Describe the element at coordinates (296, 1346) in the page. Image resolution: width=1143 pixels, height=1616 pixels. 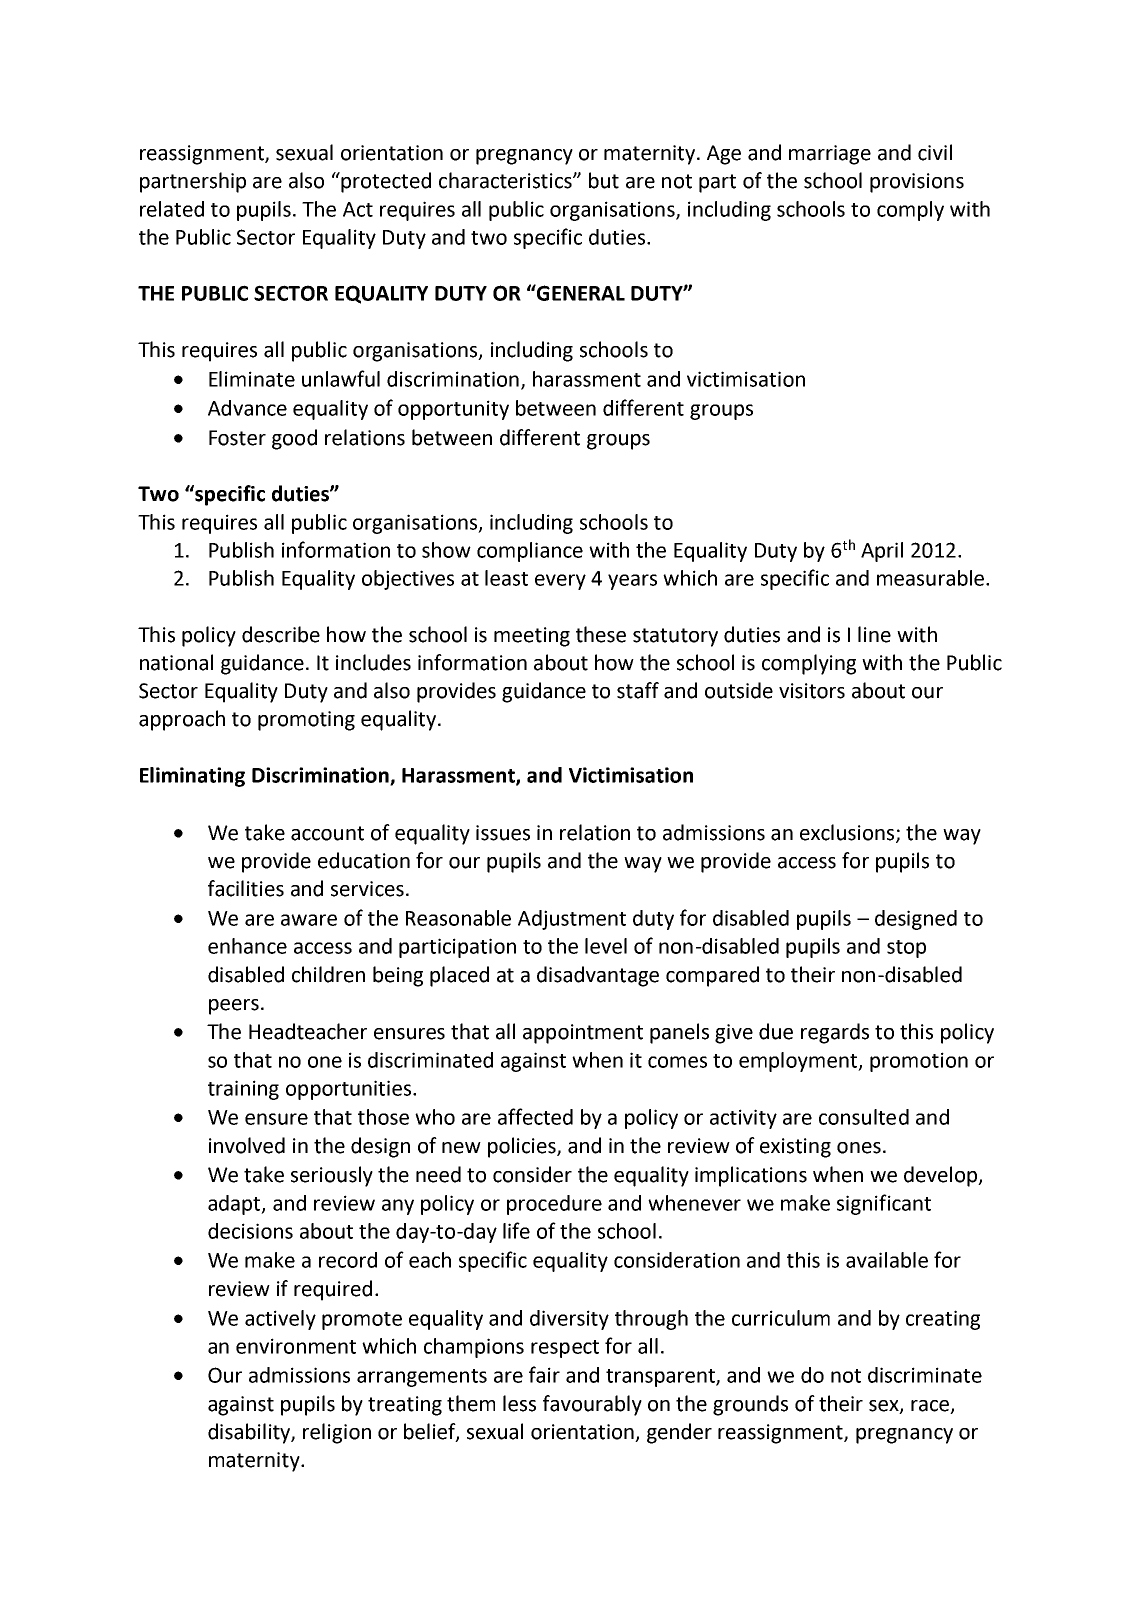
I see `environment` at that location.
